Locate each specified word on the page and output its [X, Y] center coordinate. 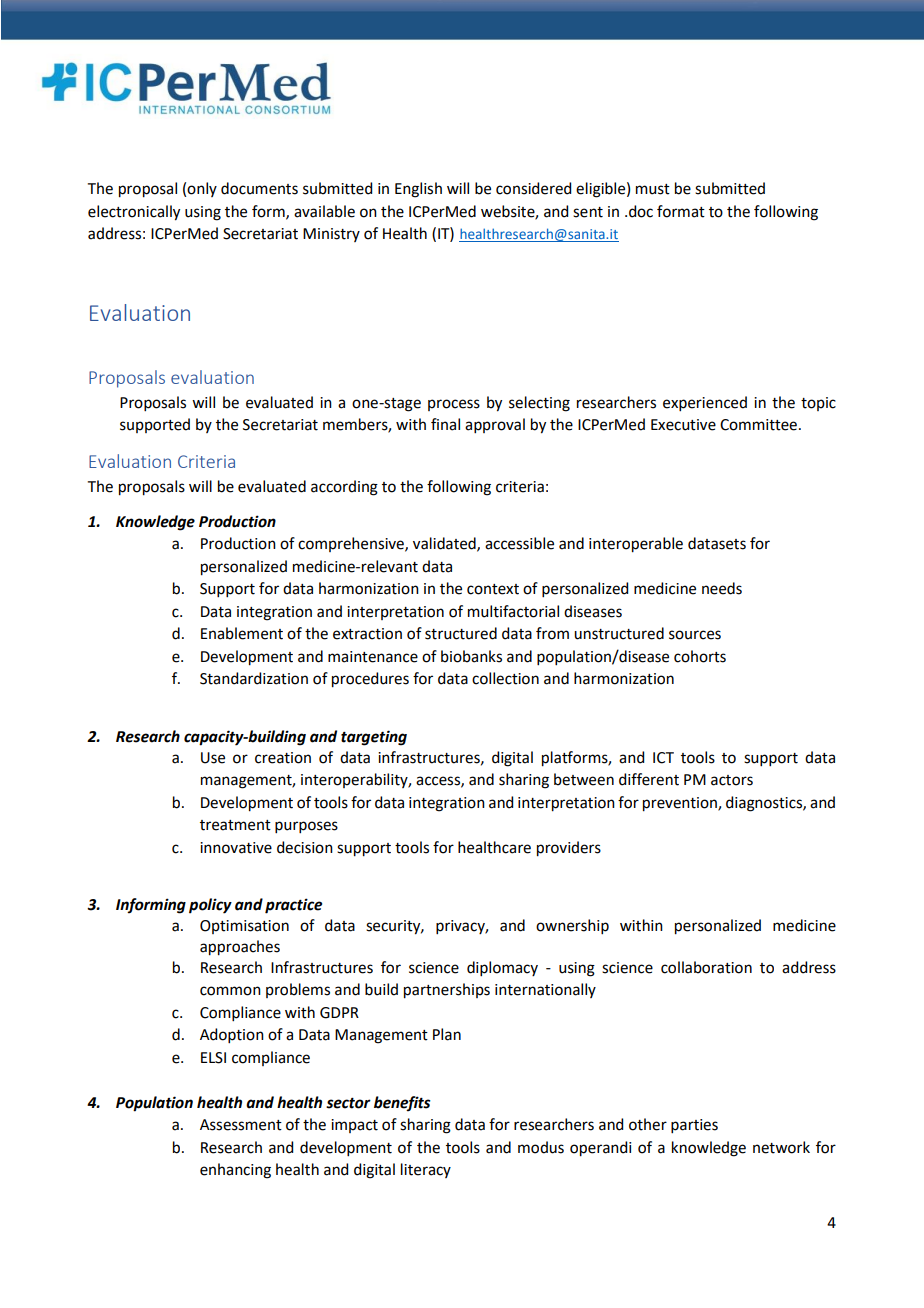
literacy [426, 1170]
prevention [681, 804]
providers [569, 849]
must [653, 189]
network [781, 1147]
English [418, 190]
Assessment [241, 1125]
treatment [235, 825]
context [493, 589]
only [202, 189]
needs [722, 588]
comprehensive [352, 544]
